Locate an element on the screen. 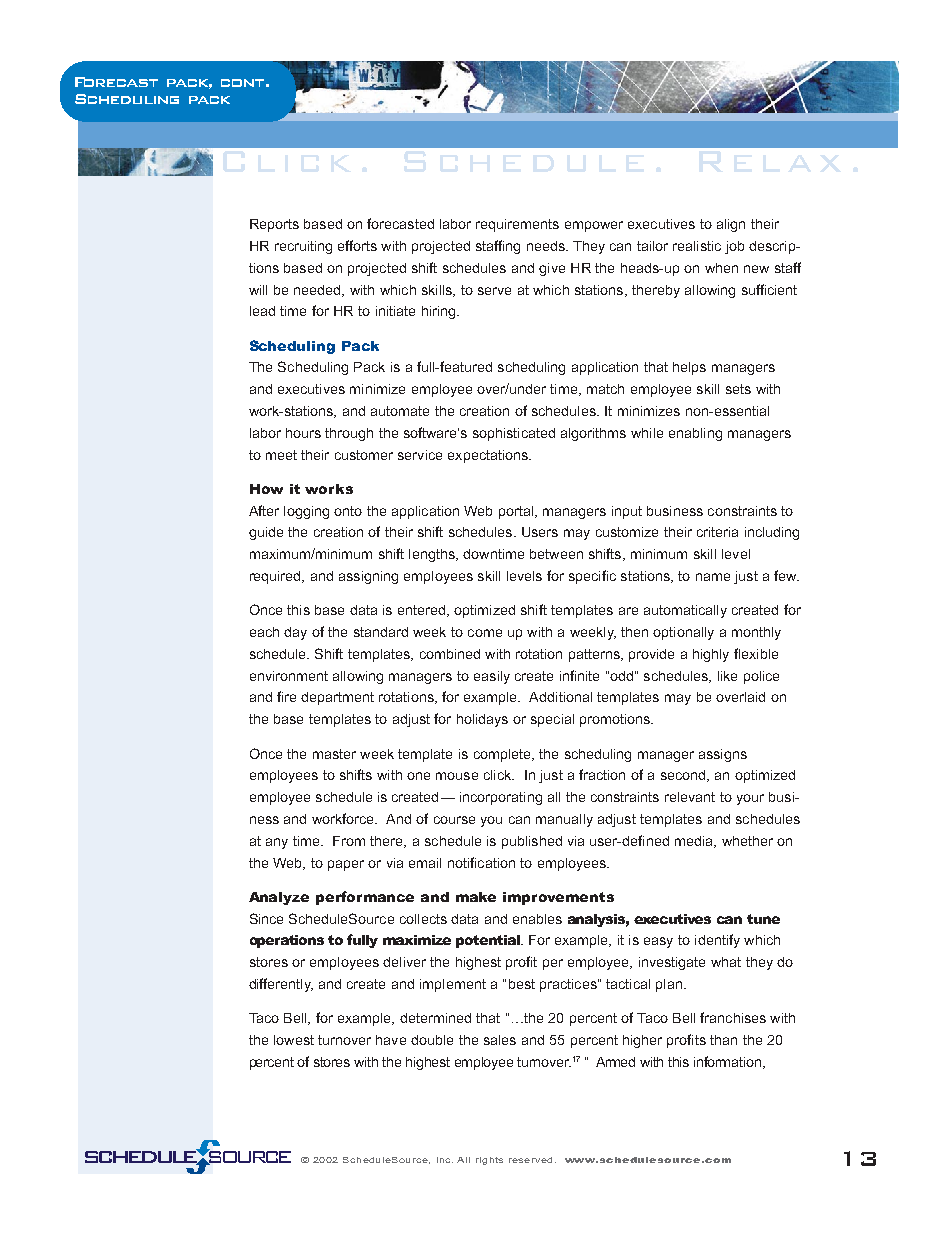 The height and width of the screenshot is (1233, 952). between is located at coordinates (556, 554).
